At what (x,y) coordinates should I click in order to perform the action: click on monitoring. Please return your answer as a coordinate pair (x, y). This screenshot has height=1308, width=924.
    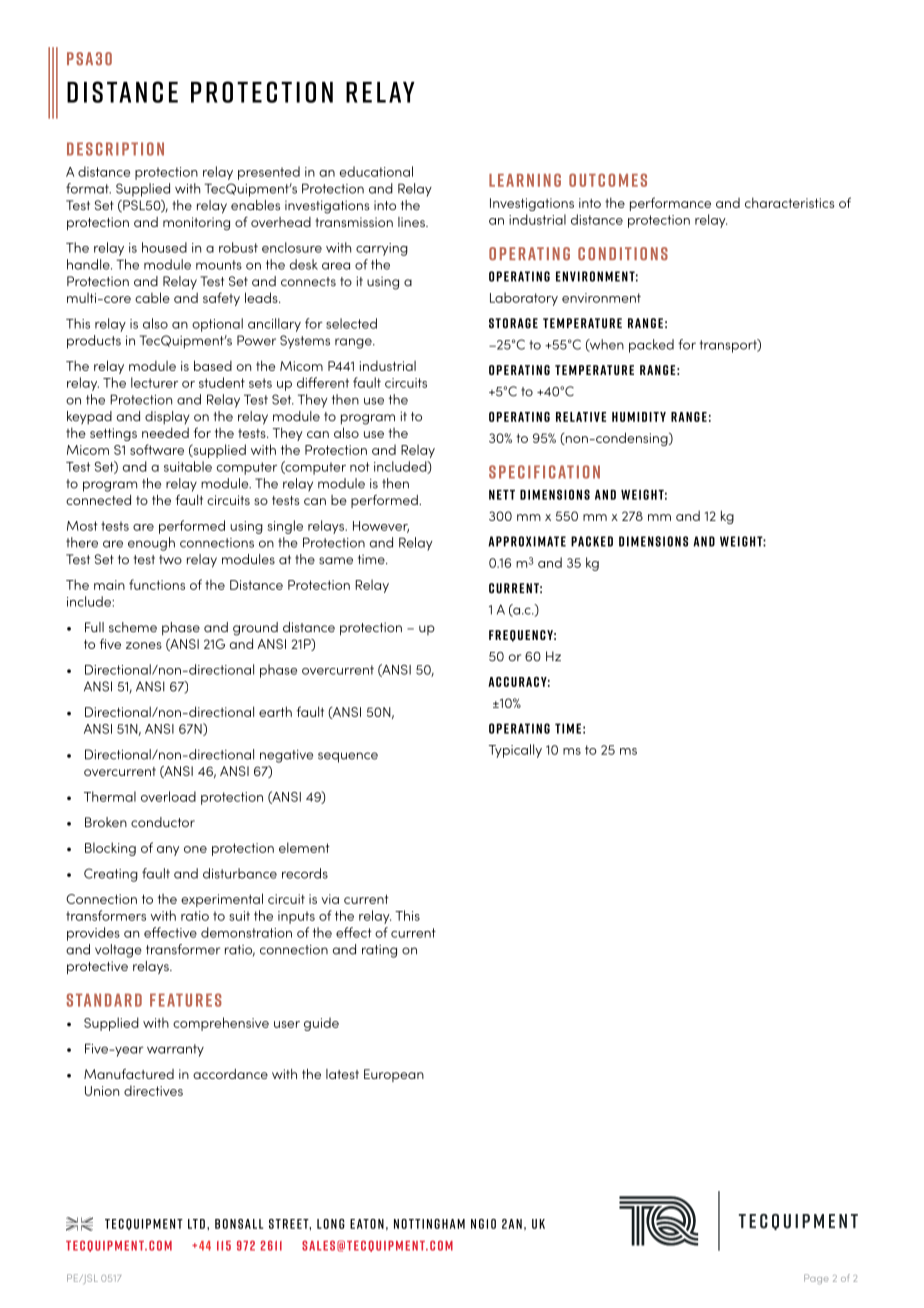
    Looking at the image, I should click on (196, 224).
